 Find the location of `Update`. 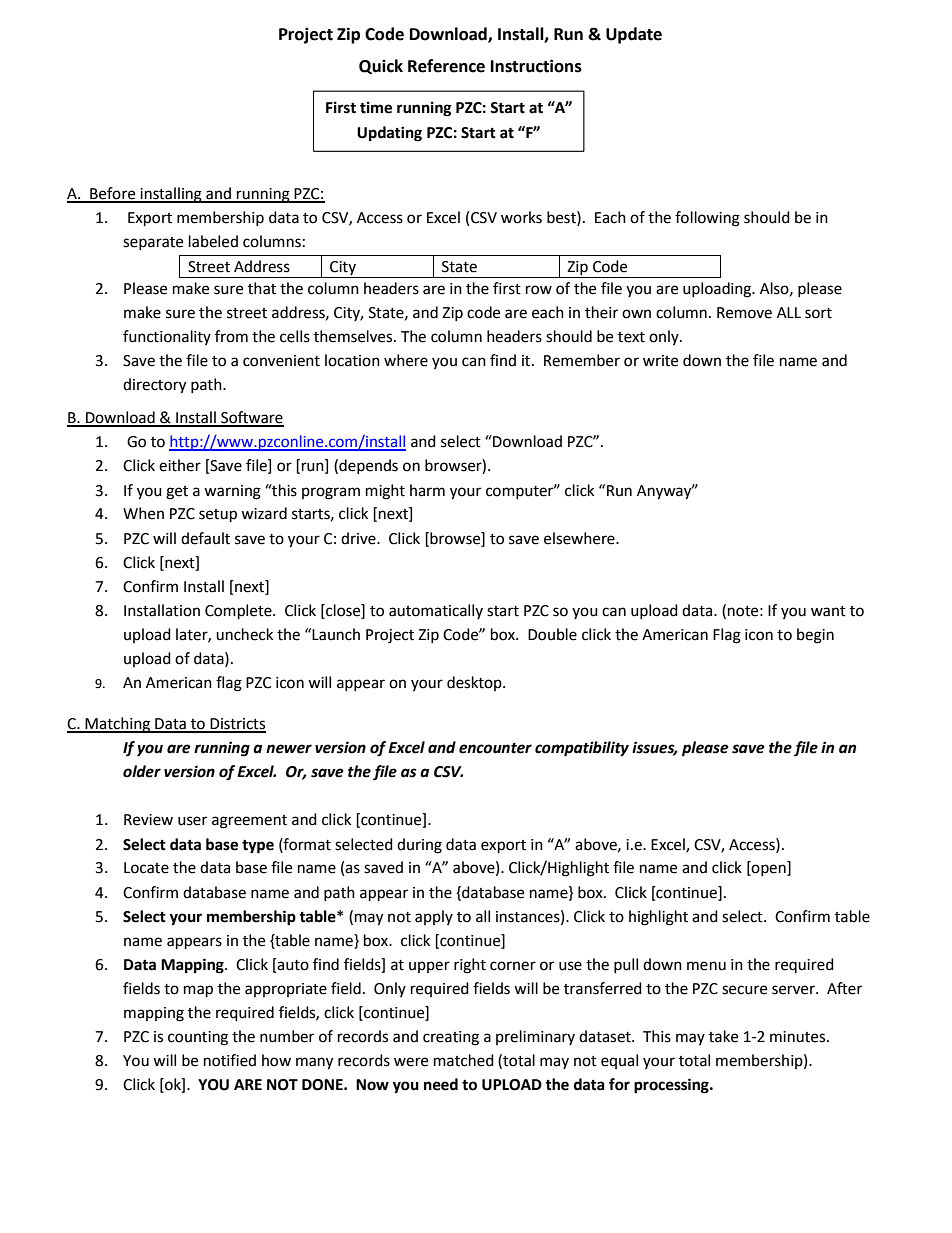

Update is located at coordinates (634, 35).
